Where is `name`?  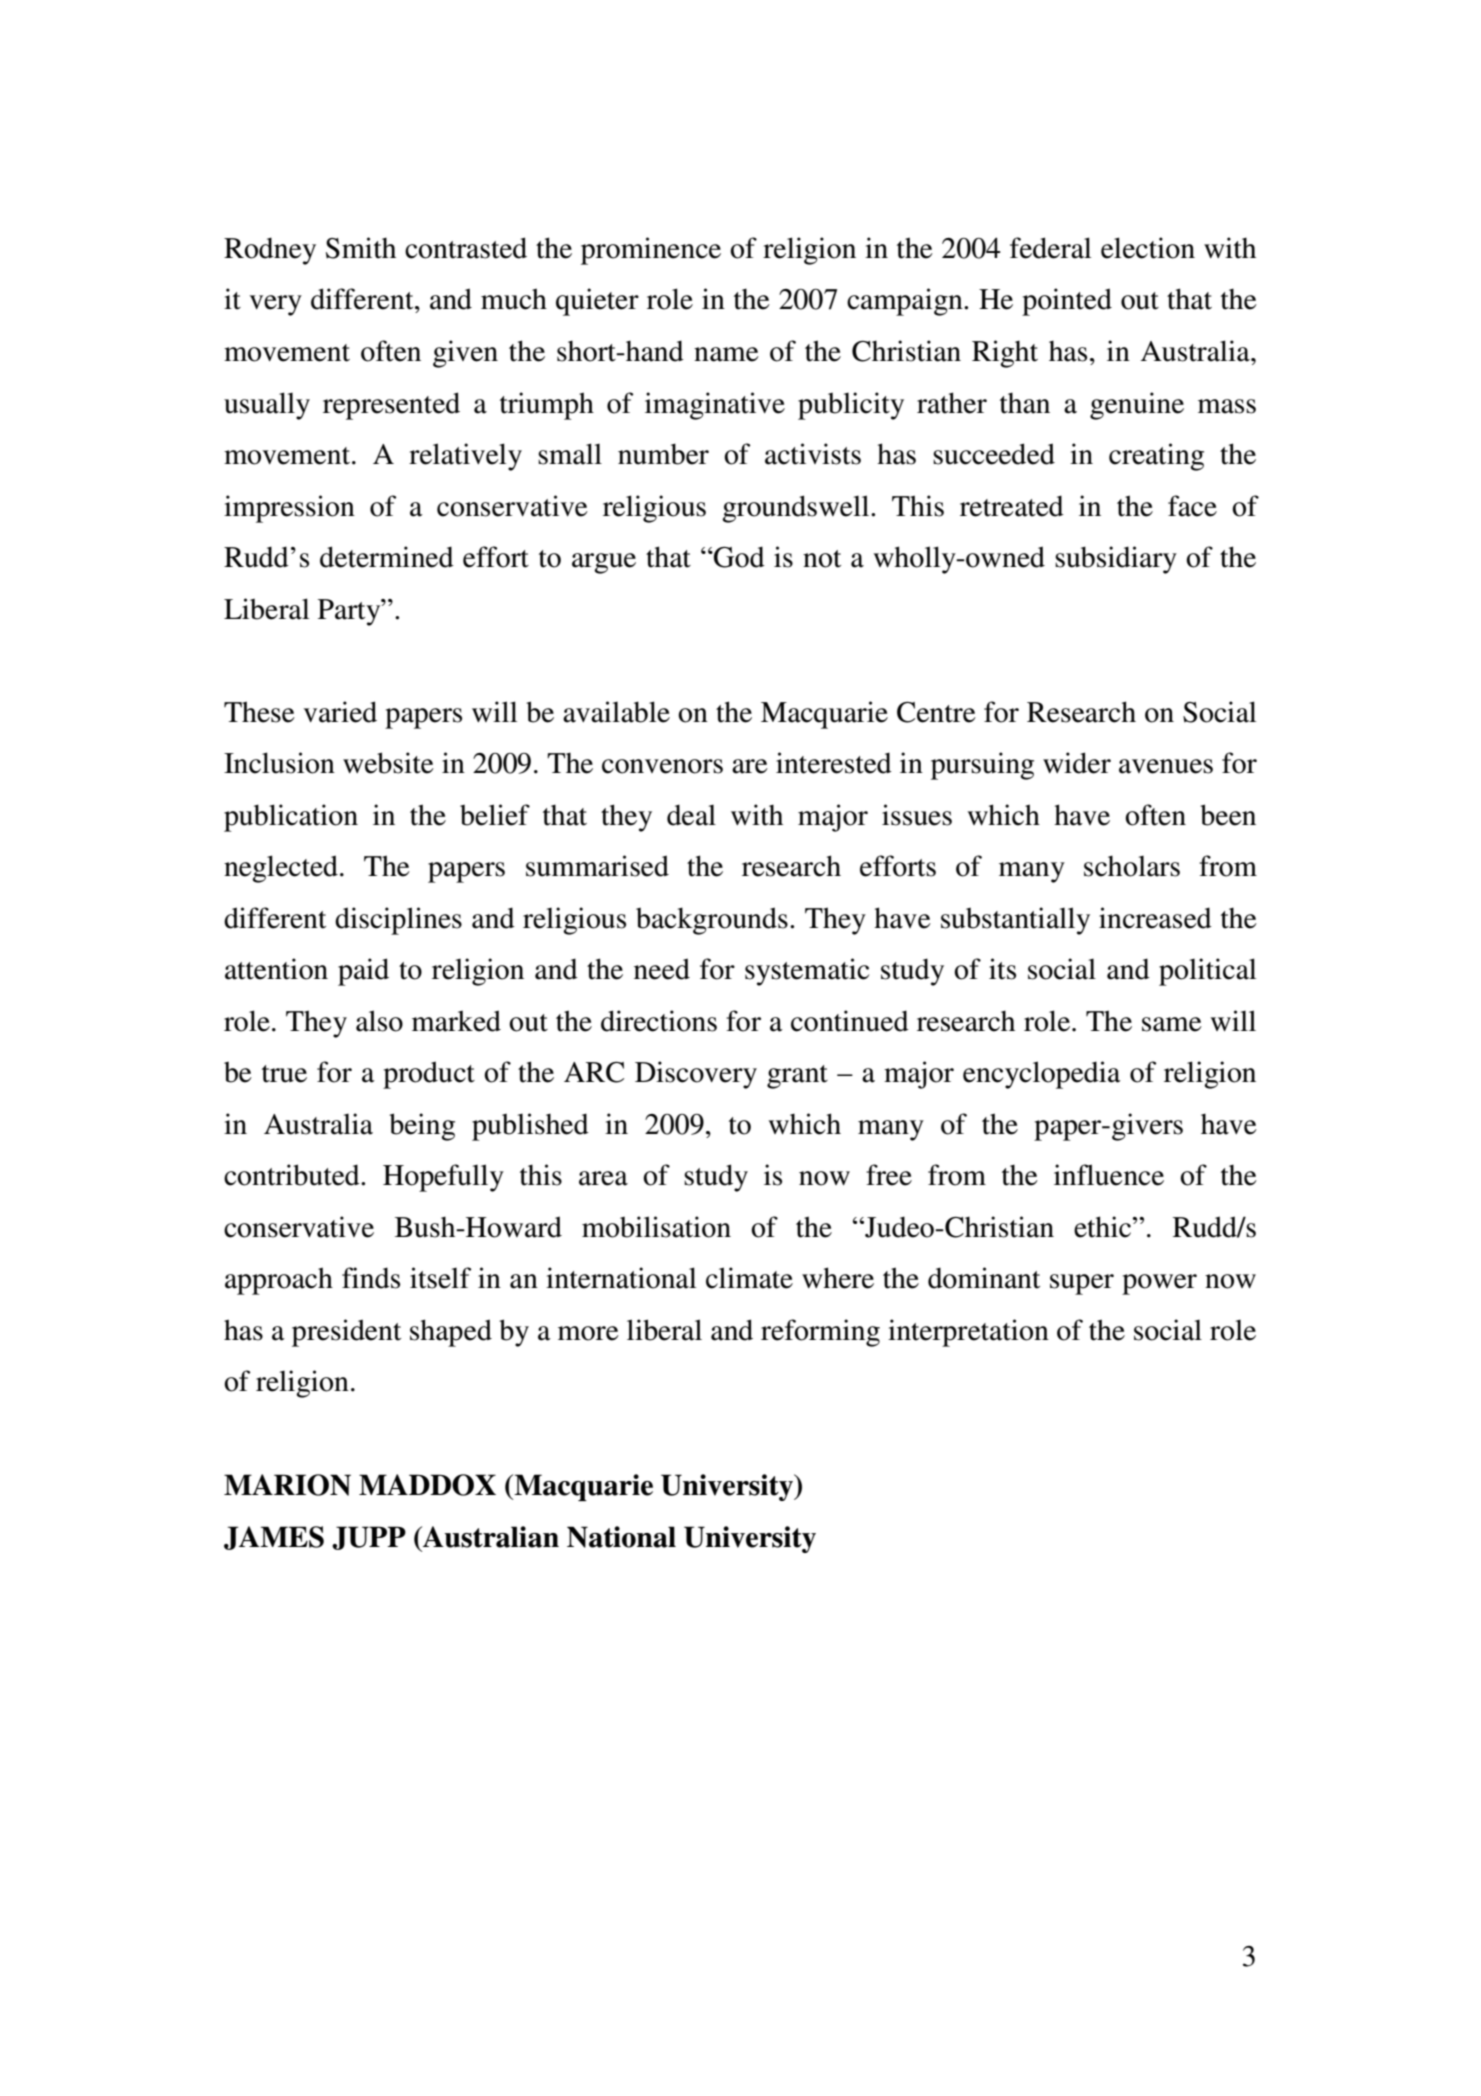
name is located at coordinates (726, 354).
